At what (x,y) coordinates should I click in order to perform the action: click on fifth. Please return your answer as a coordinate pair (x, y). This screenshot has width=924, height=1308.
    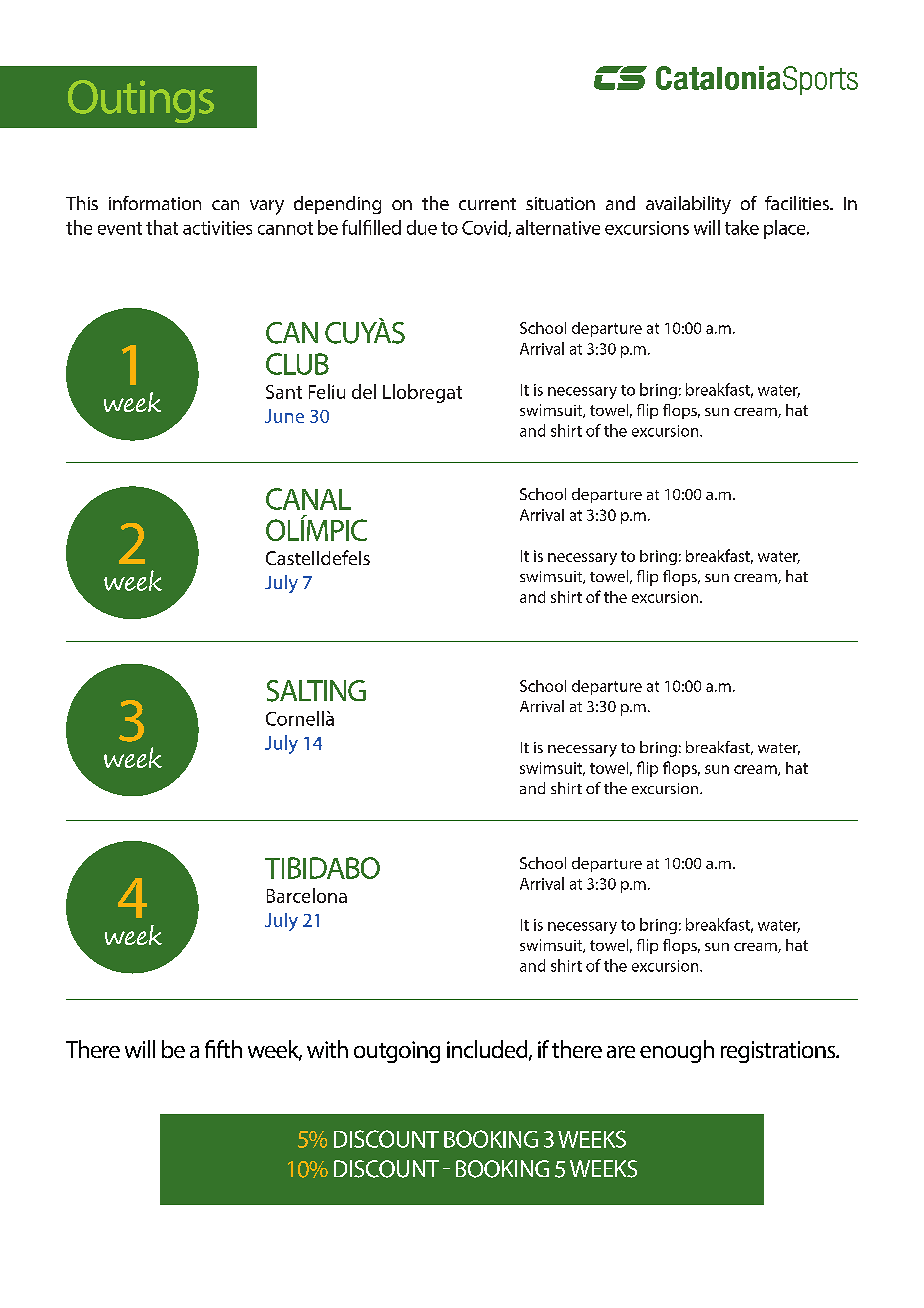
    Looking at the image, I should click on (223, 1049).
